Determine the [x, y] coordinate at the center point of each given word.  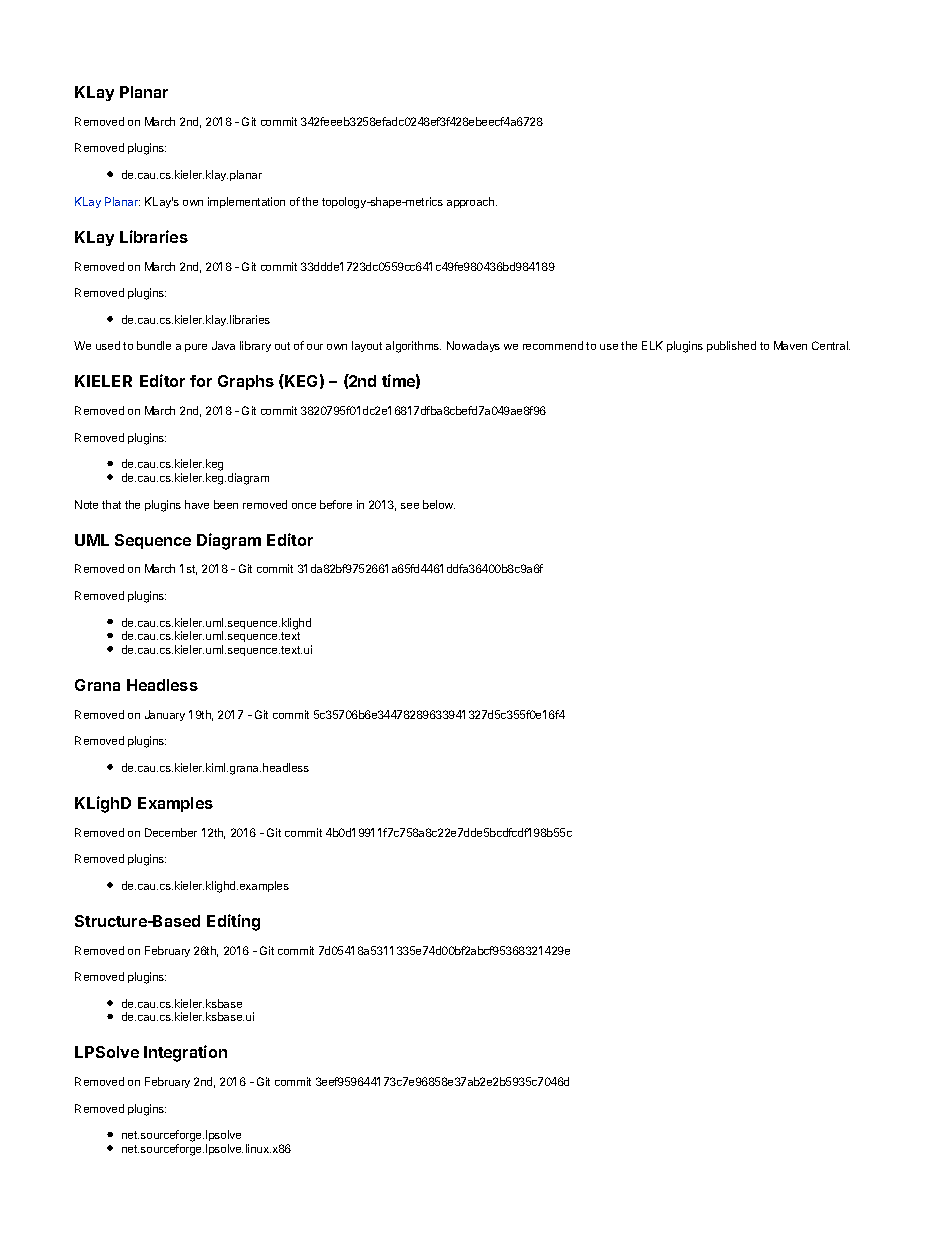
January [165, 715]
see [410, 506]
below [439, 504]
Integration [185, 1053]
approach [472, 202]
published [731, 346]
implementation [246, 202]
